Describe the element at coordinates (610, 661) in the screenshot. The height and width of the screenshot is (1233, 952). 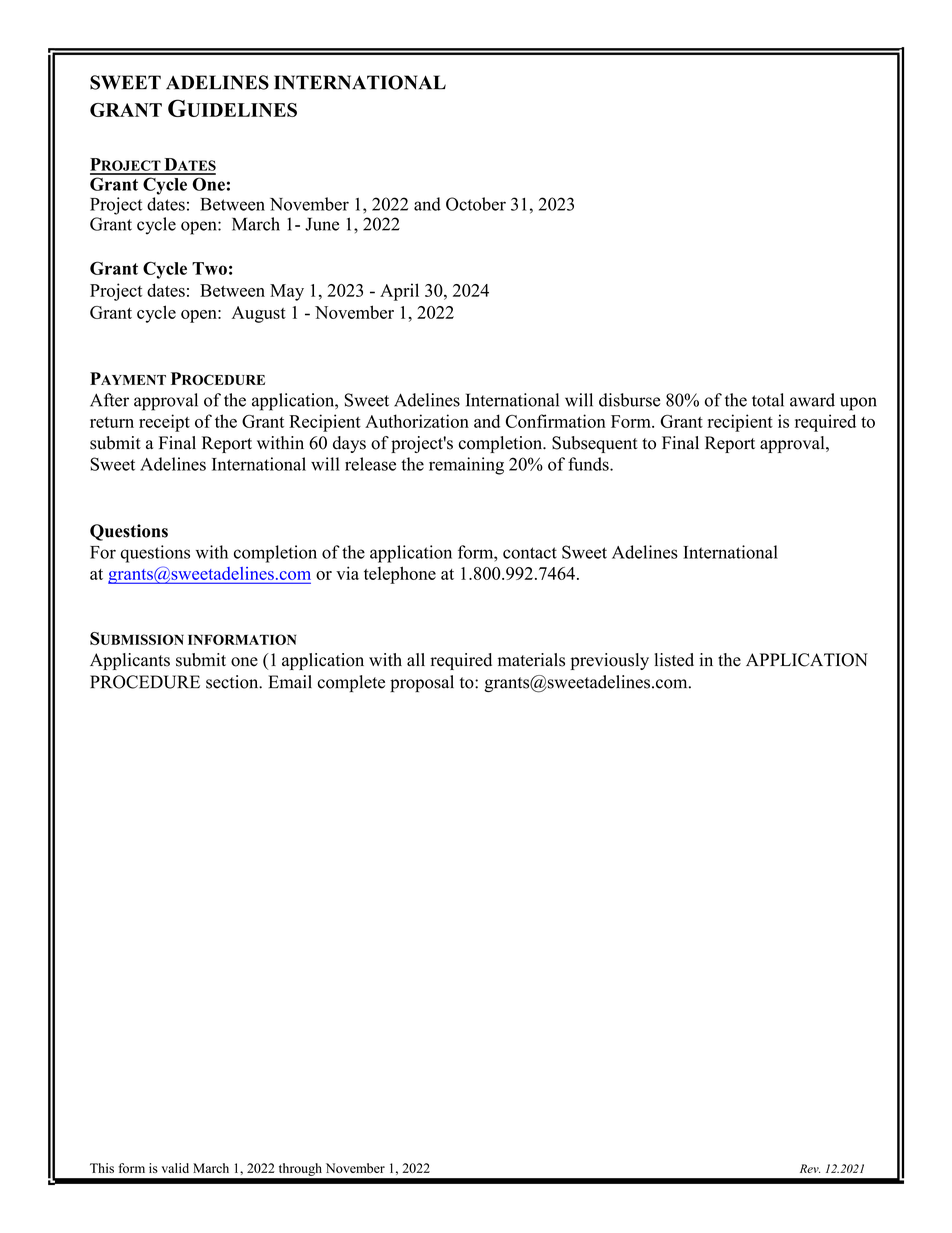
I see `previously` at that location.
